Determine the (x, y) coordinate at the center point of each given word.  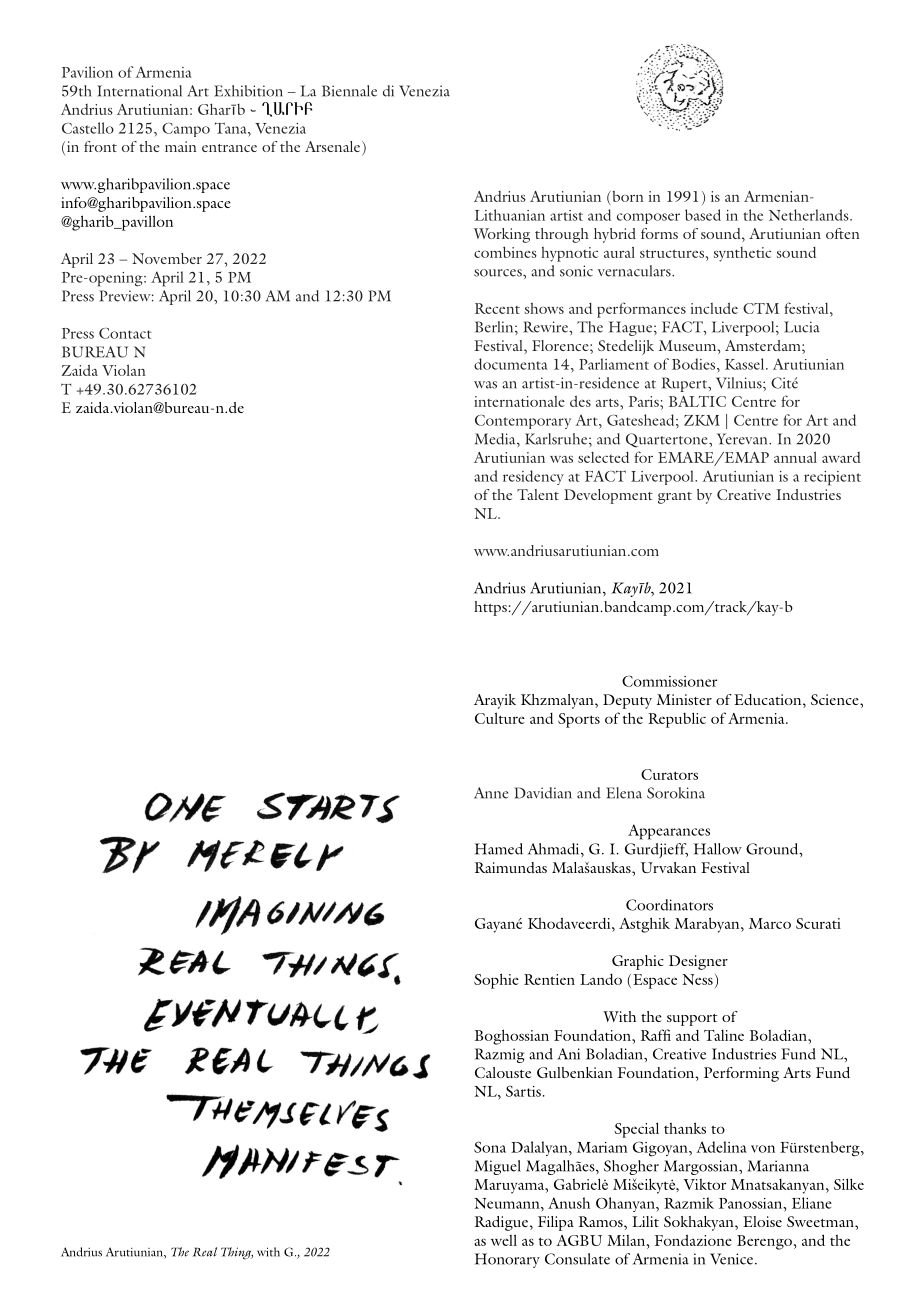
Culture (500, 718)
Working (502, 235)
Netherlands (810, 215)
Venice (733, 1259)
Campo (186, 130)
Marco (770, 923)
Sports (579, 720)
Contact (125, 333)
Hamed (499, 849)
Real (205, 1252)
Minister (684, 699)
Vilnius (740, 383)
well (504, 1240)
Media (496, 439)
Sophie (496, 981)
